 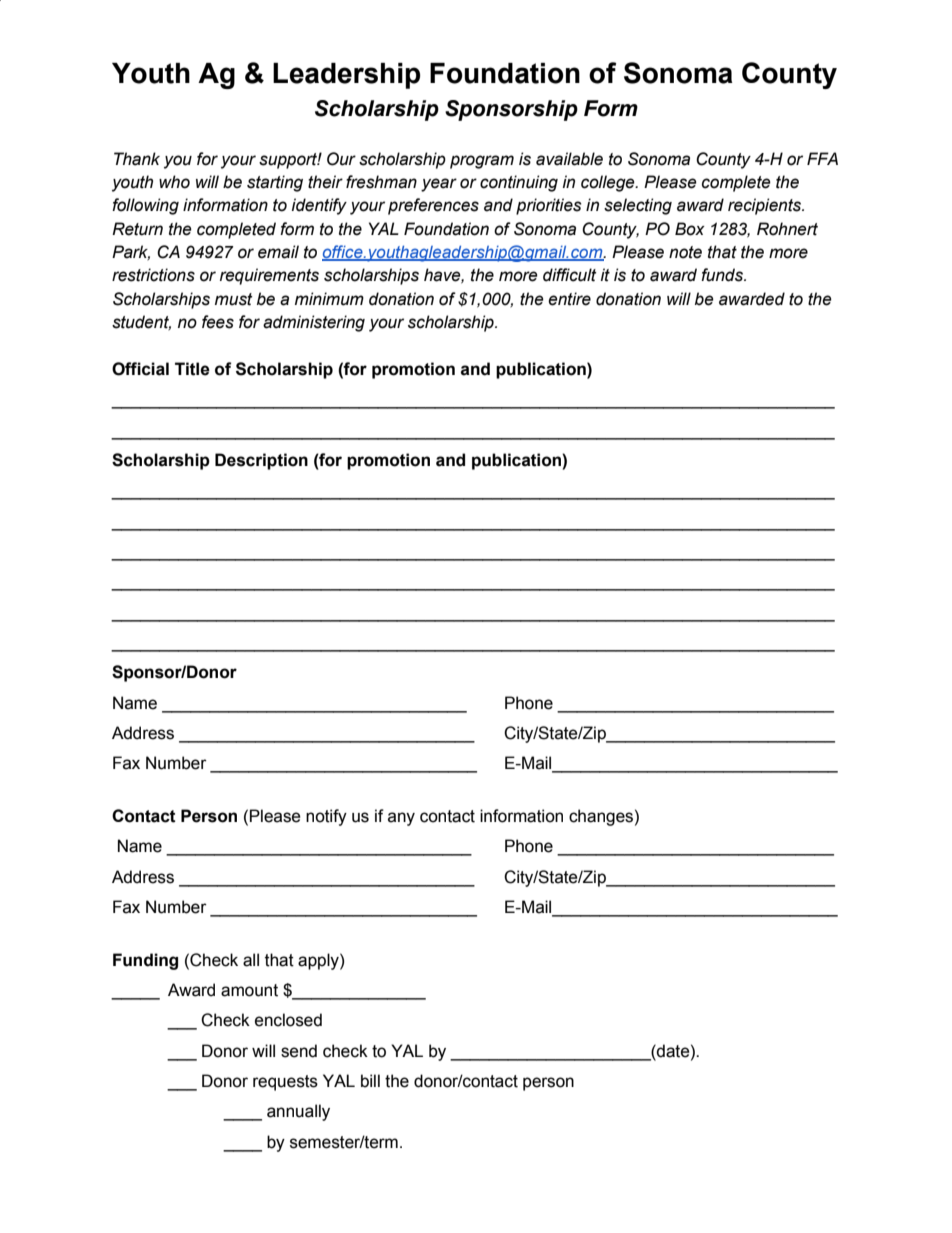 What do you see at coordinates (326, 817) in the screenshot?
I see `notify` at bounding box center [326, 817].
